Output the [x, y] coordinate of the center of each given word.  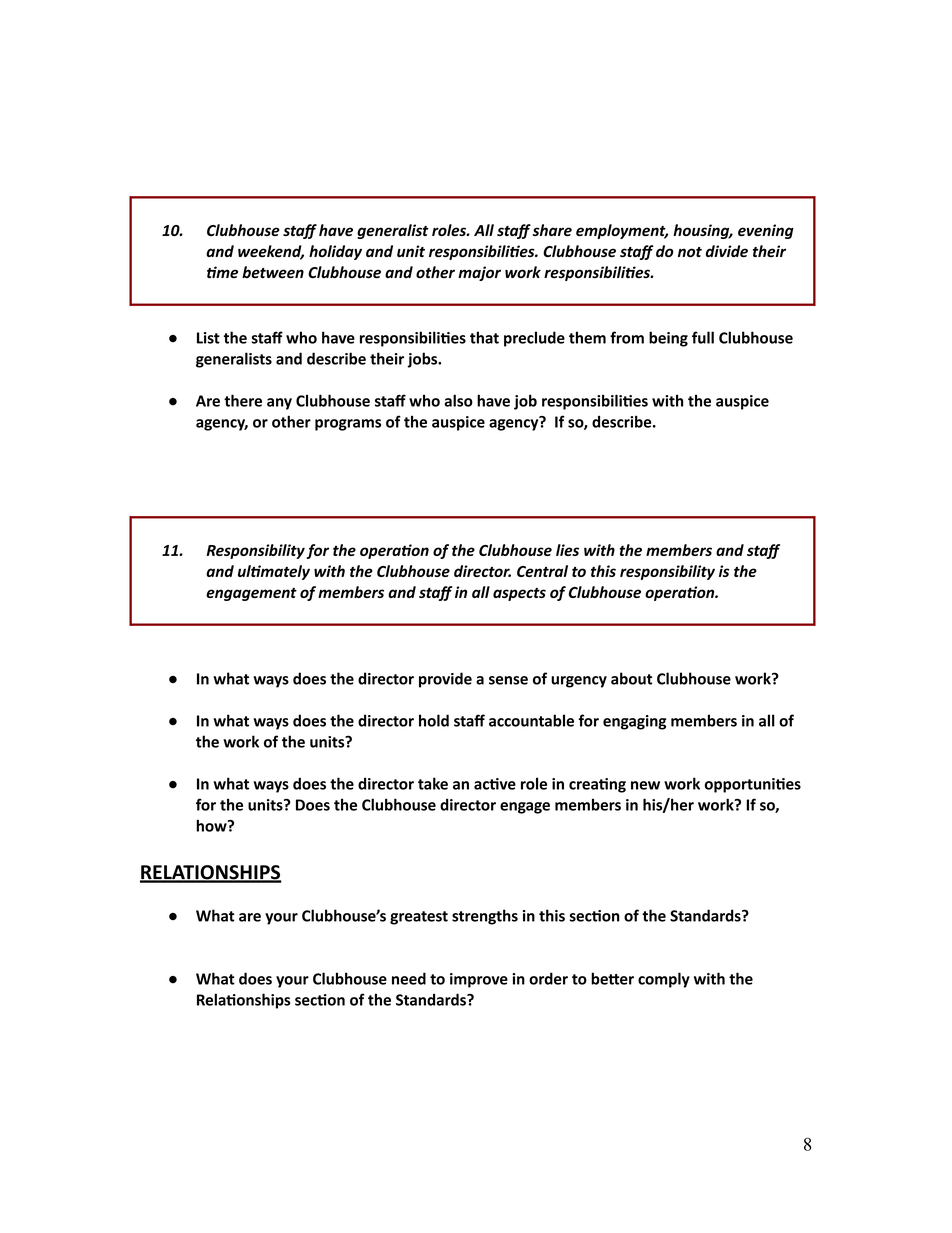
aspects [519, 594]
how [212, 825]
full [703, 337]
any [279, 404]
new [645, 785]
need [409, 978]
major [479, 273]
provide [445, 680]
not [690, 252]
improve [479, 980]
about [631, 678]
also [458, 400]
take [433, 783]
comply [664, 980]
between [273, 272]
